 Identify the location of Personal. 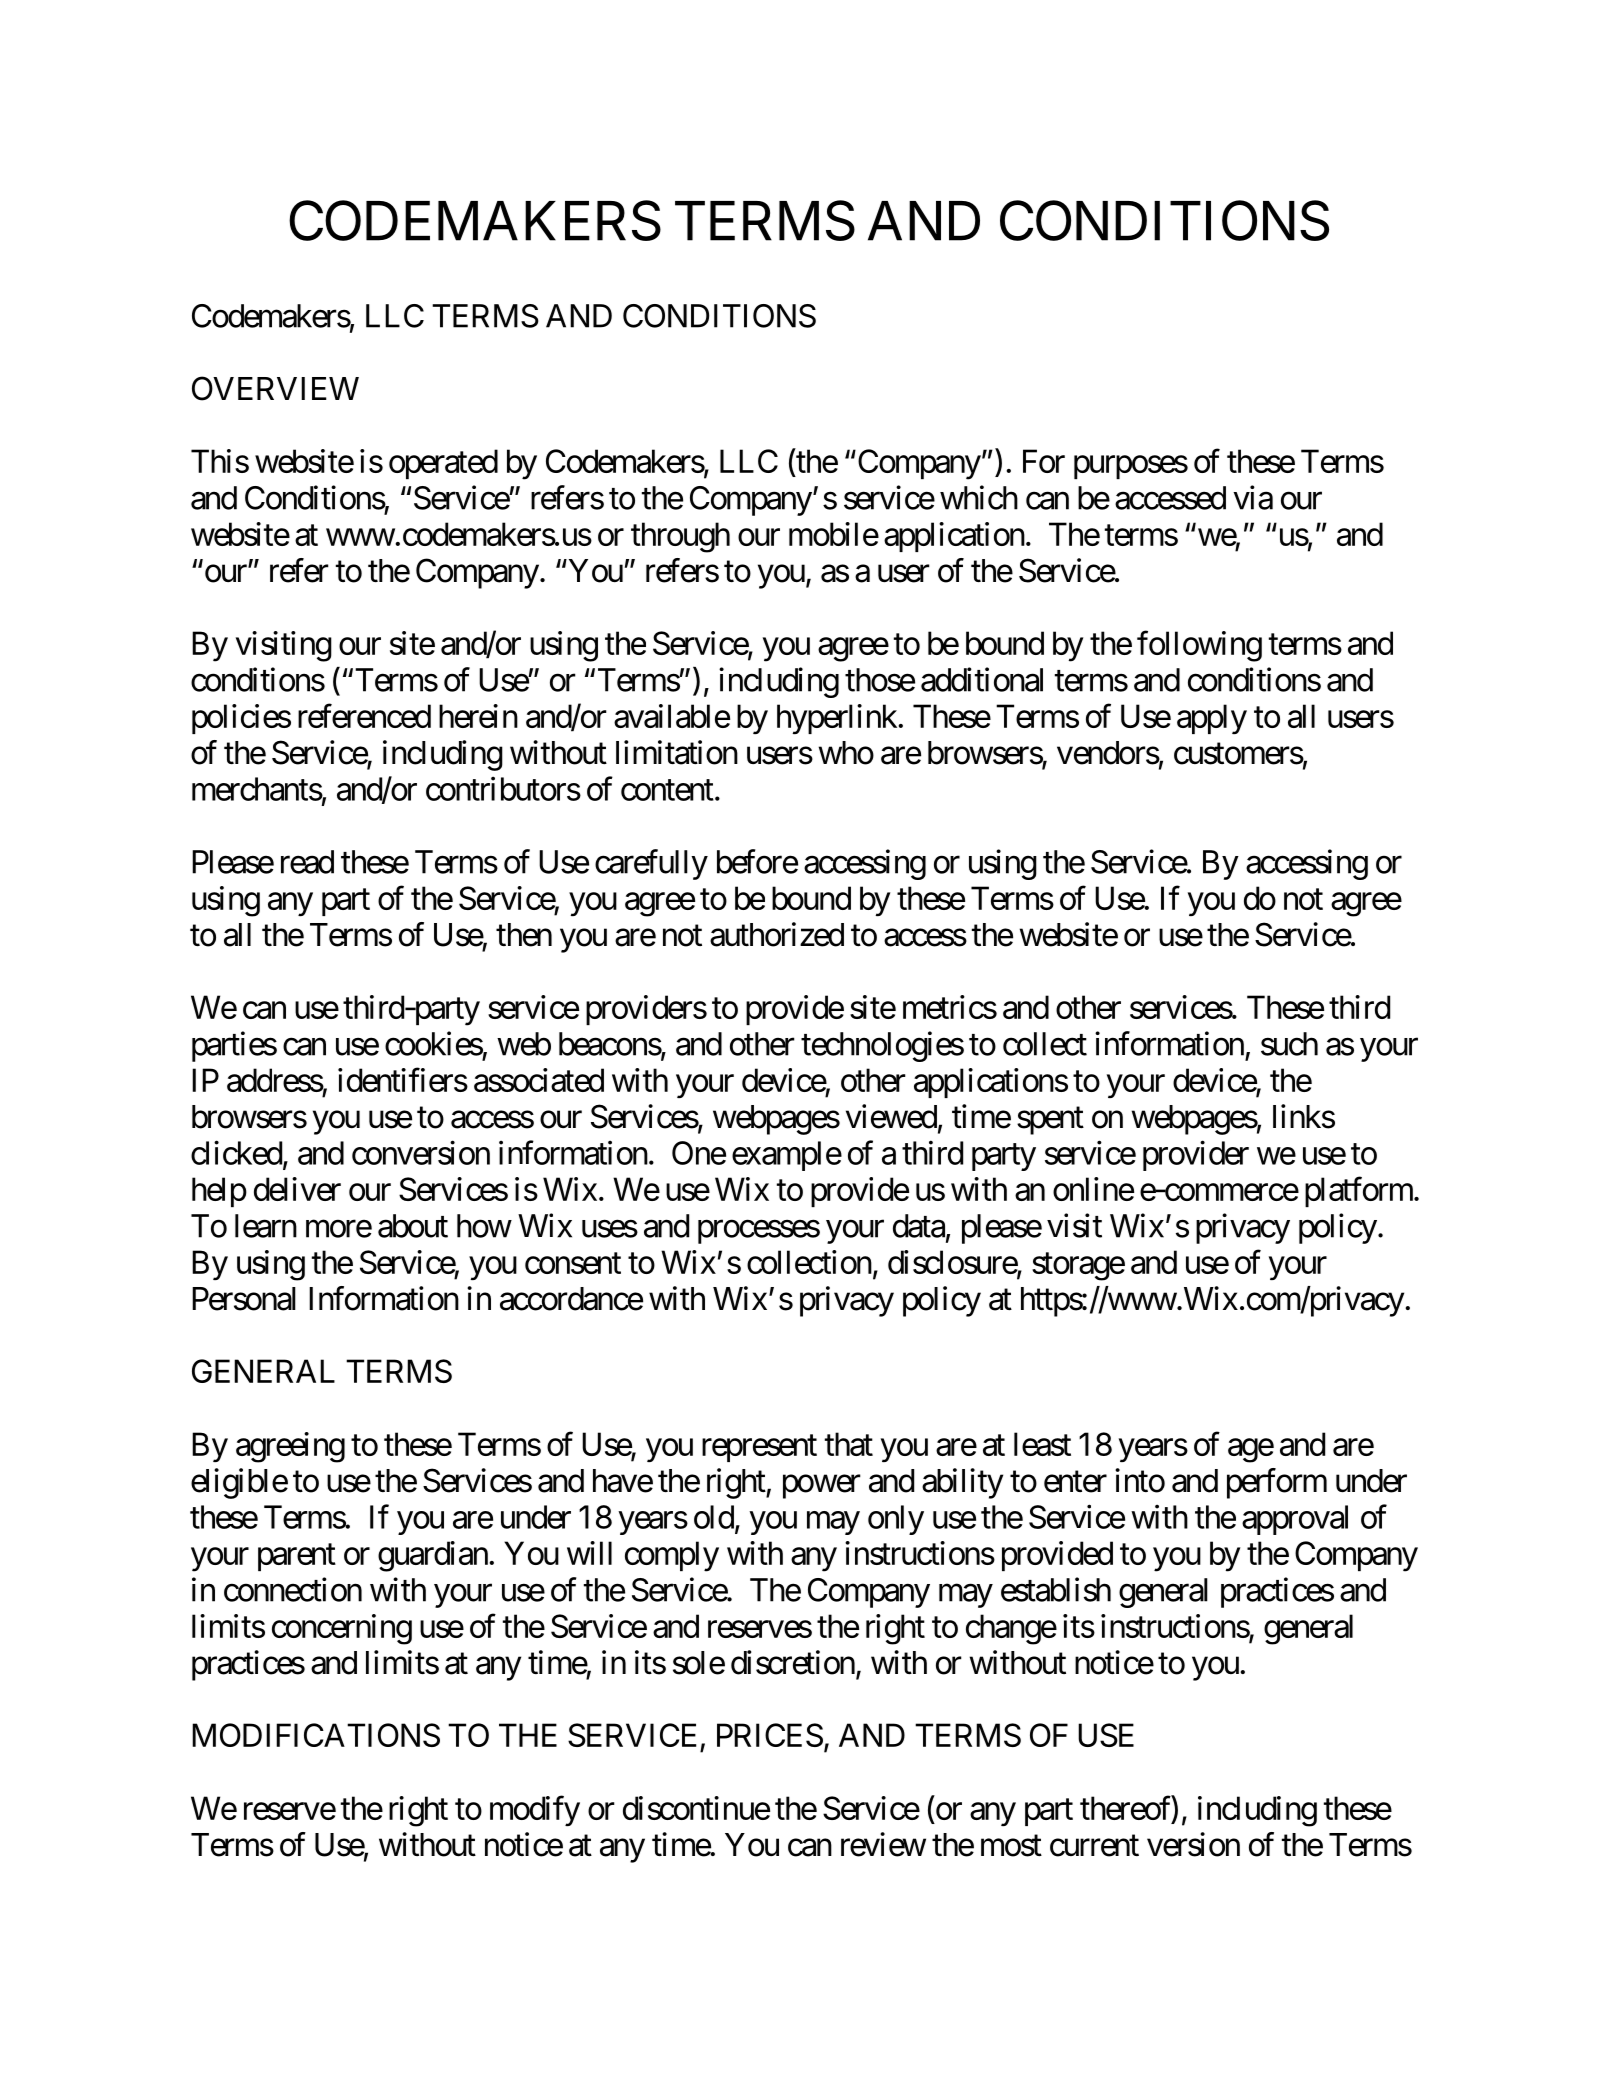
(244, 1299).
